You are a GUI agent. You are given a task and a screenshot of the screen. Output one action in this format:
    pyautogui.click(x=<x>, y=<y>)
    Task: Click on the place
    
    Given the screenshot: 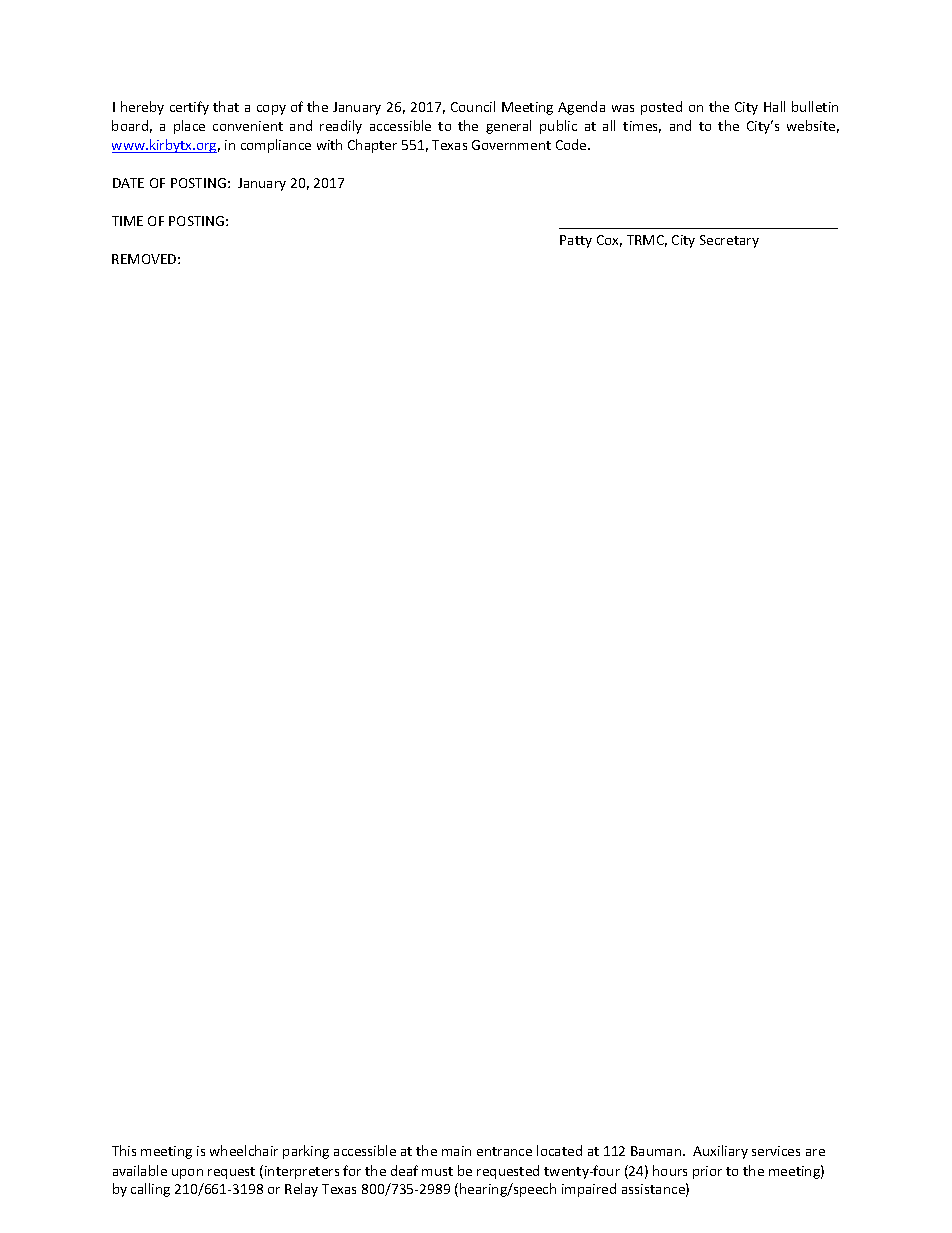 What is the action you would take?
    pyautogui.click(x=189, y=127)
